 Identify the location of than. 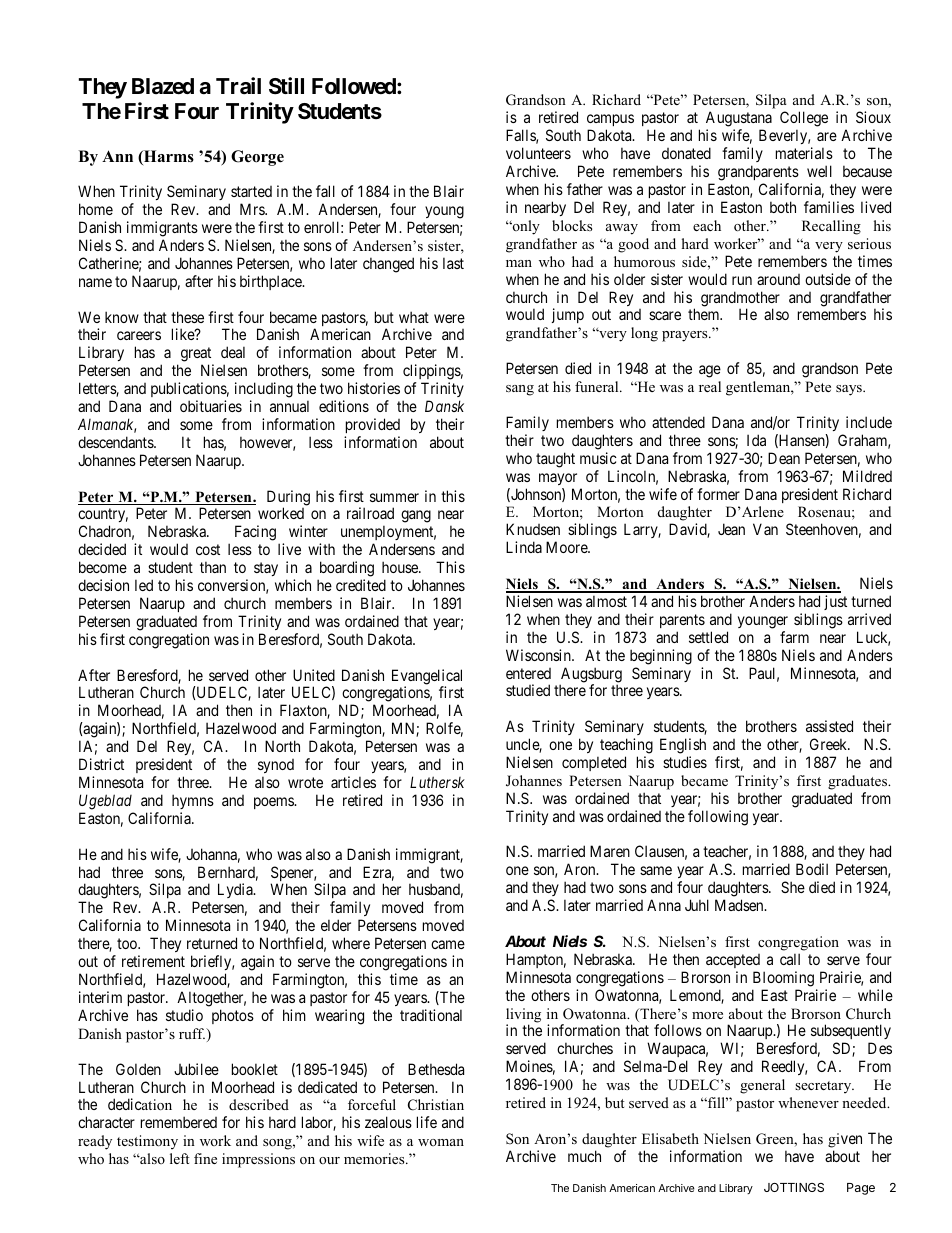
(213, 567).
